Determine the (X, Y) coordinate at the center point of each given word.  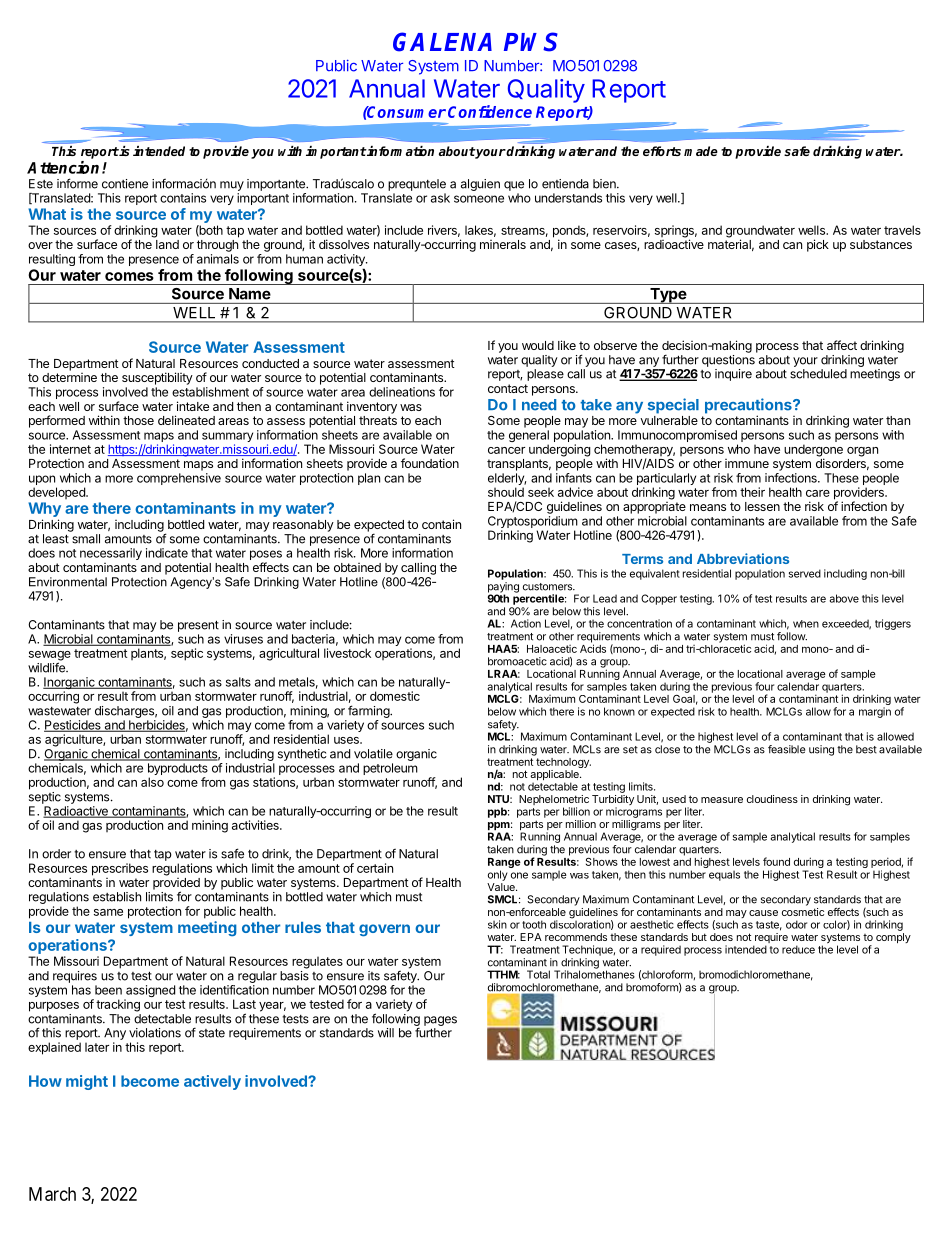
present (198, 626)
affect (842, 345)
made (701, 151)
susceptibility (157, 378)
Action (526, 623)
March (52, 1194)
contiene (125, 184)
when (806, 624)
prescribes (120, 869)
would (538, 345)
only (498, 875)
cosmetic (803, 912)
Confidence (490, 111)
